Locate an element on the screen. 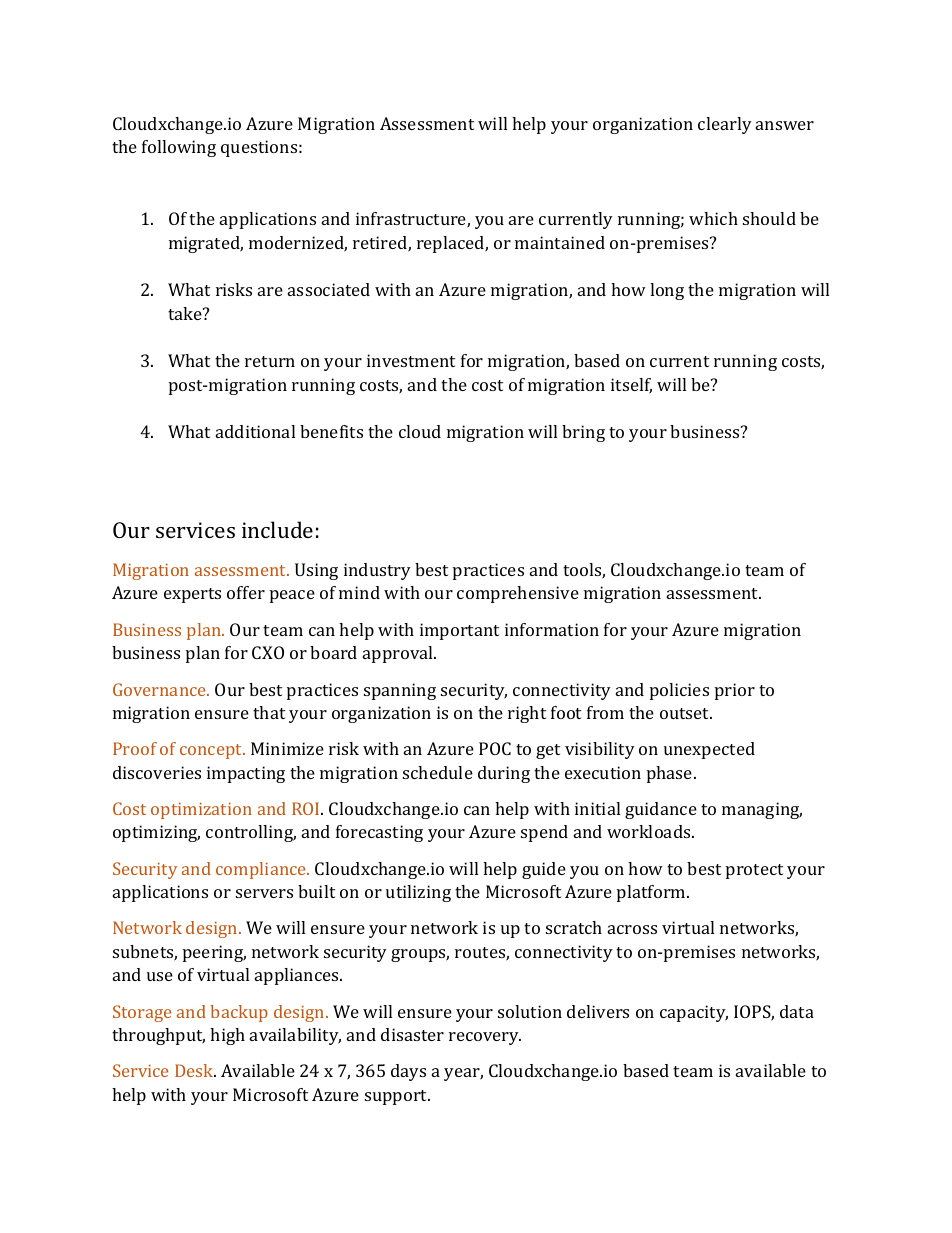  important is located at coordinates (459, 631).
